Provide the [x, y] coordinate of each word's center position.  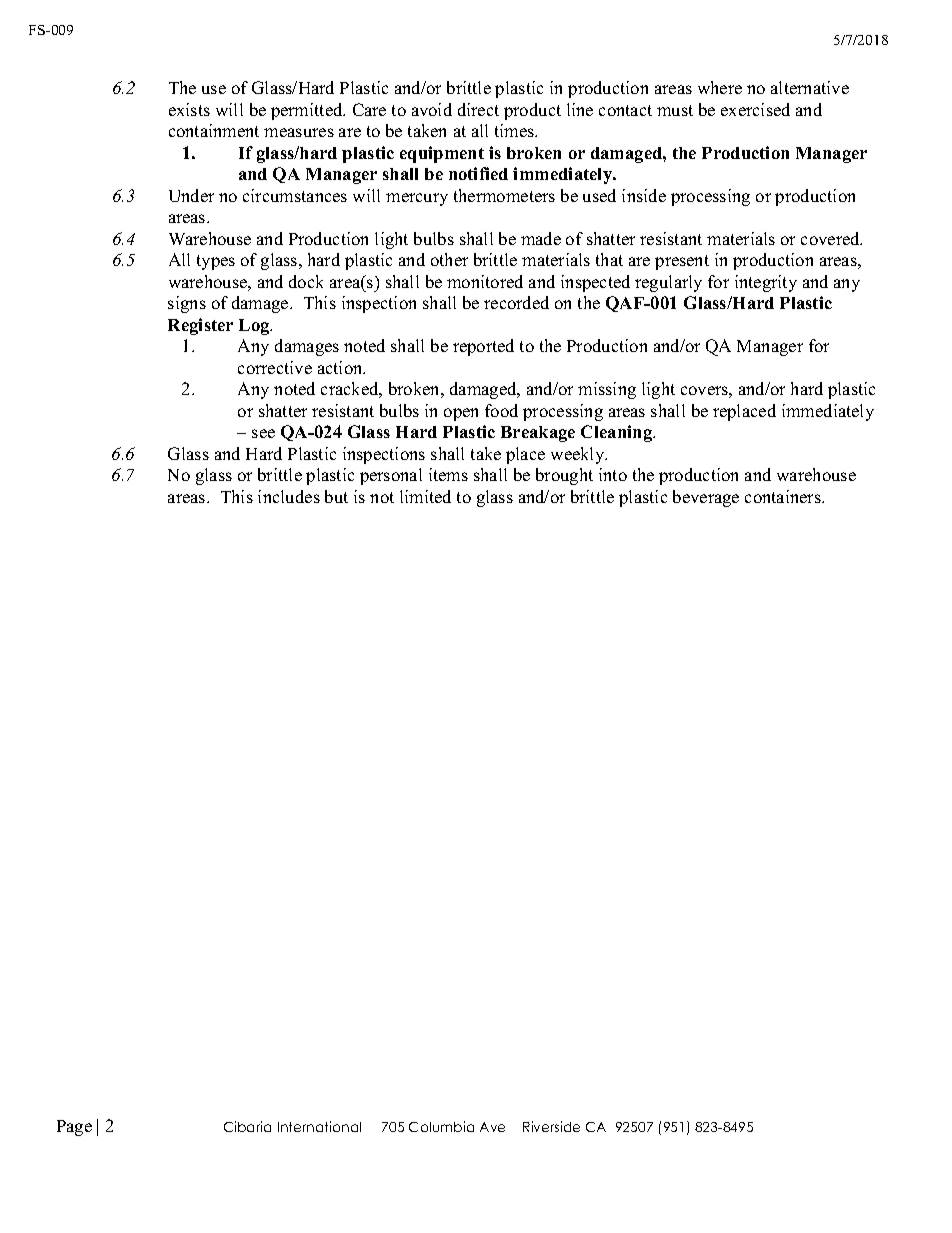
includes [289, 496]
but [336, 496]
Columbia [441, 1126]
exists [189, 109]
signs [187, 304]
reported [483, 347]
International [319, 1126]
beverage [706, 498]
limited [425, 496]
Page [74, 1128]
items [448, 474]
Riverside [551, 1126]
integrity [766, 283]
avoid [432, 109]
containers [784, 496]
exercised [755, 109]
